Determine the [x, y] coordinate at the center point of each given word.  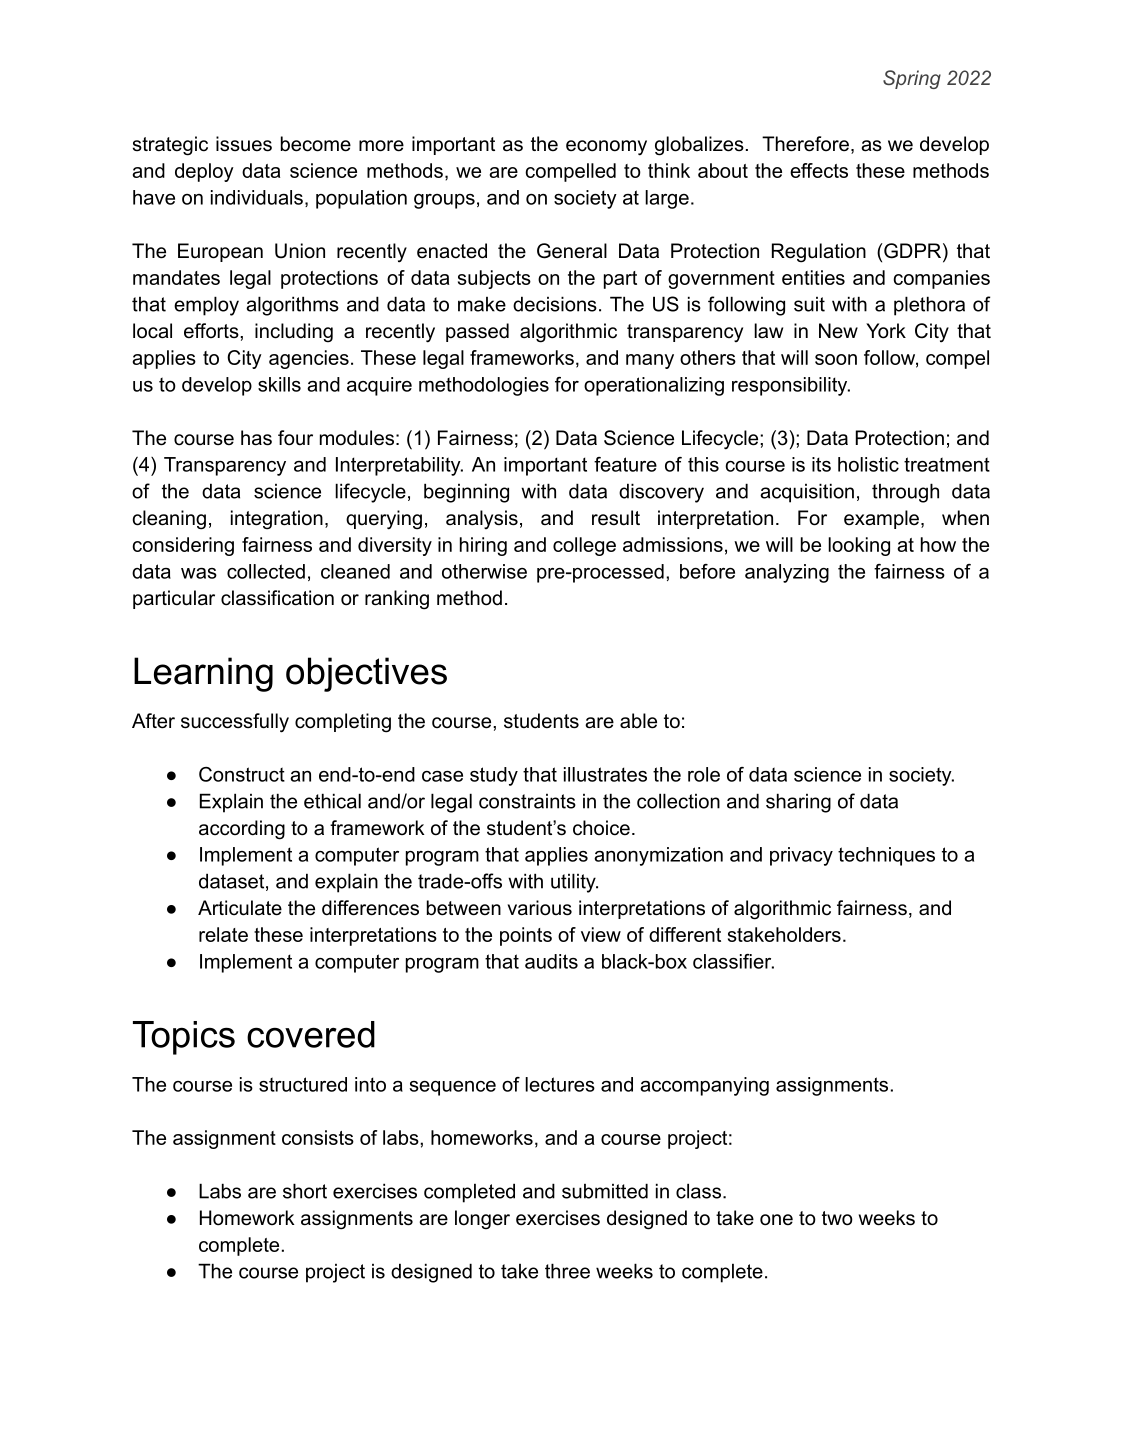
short [305, 1191]
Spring [912, 79]
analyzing [787, 573]
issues [244, 144]
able [638, 721]
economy [606, 148]
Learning [203, 674]
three [567, 1271]
